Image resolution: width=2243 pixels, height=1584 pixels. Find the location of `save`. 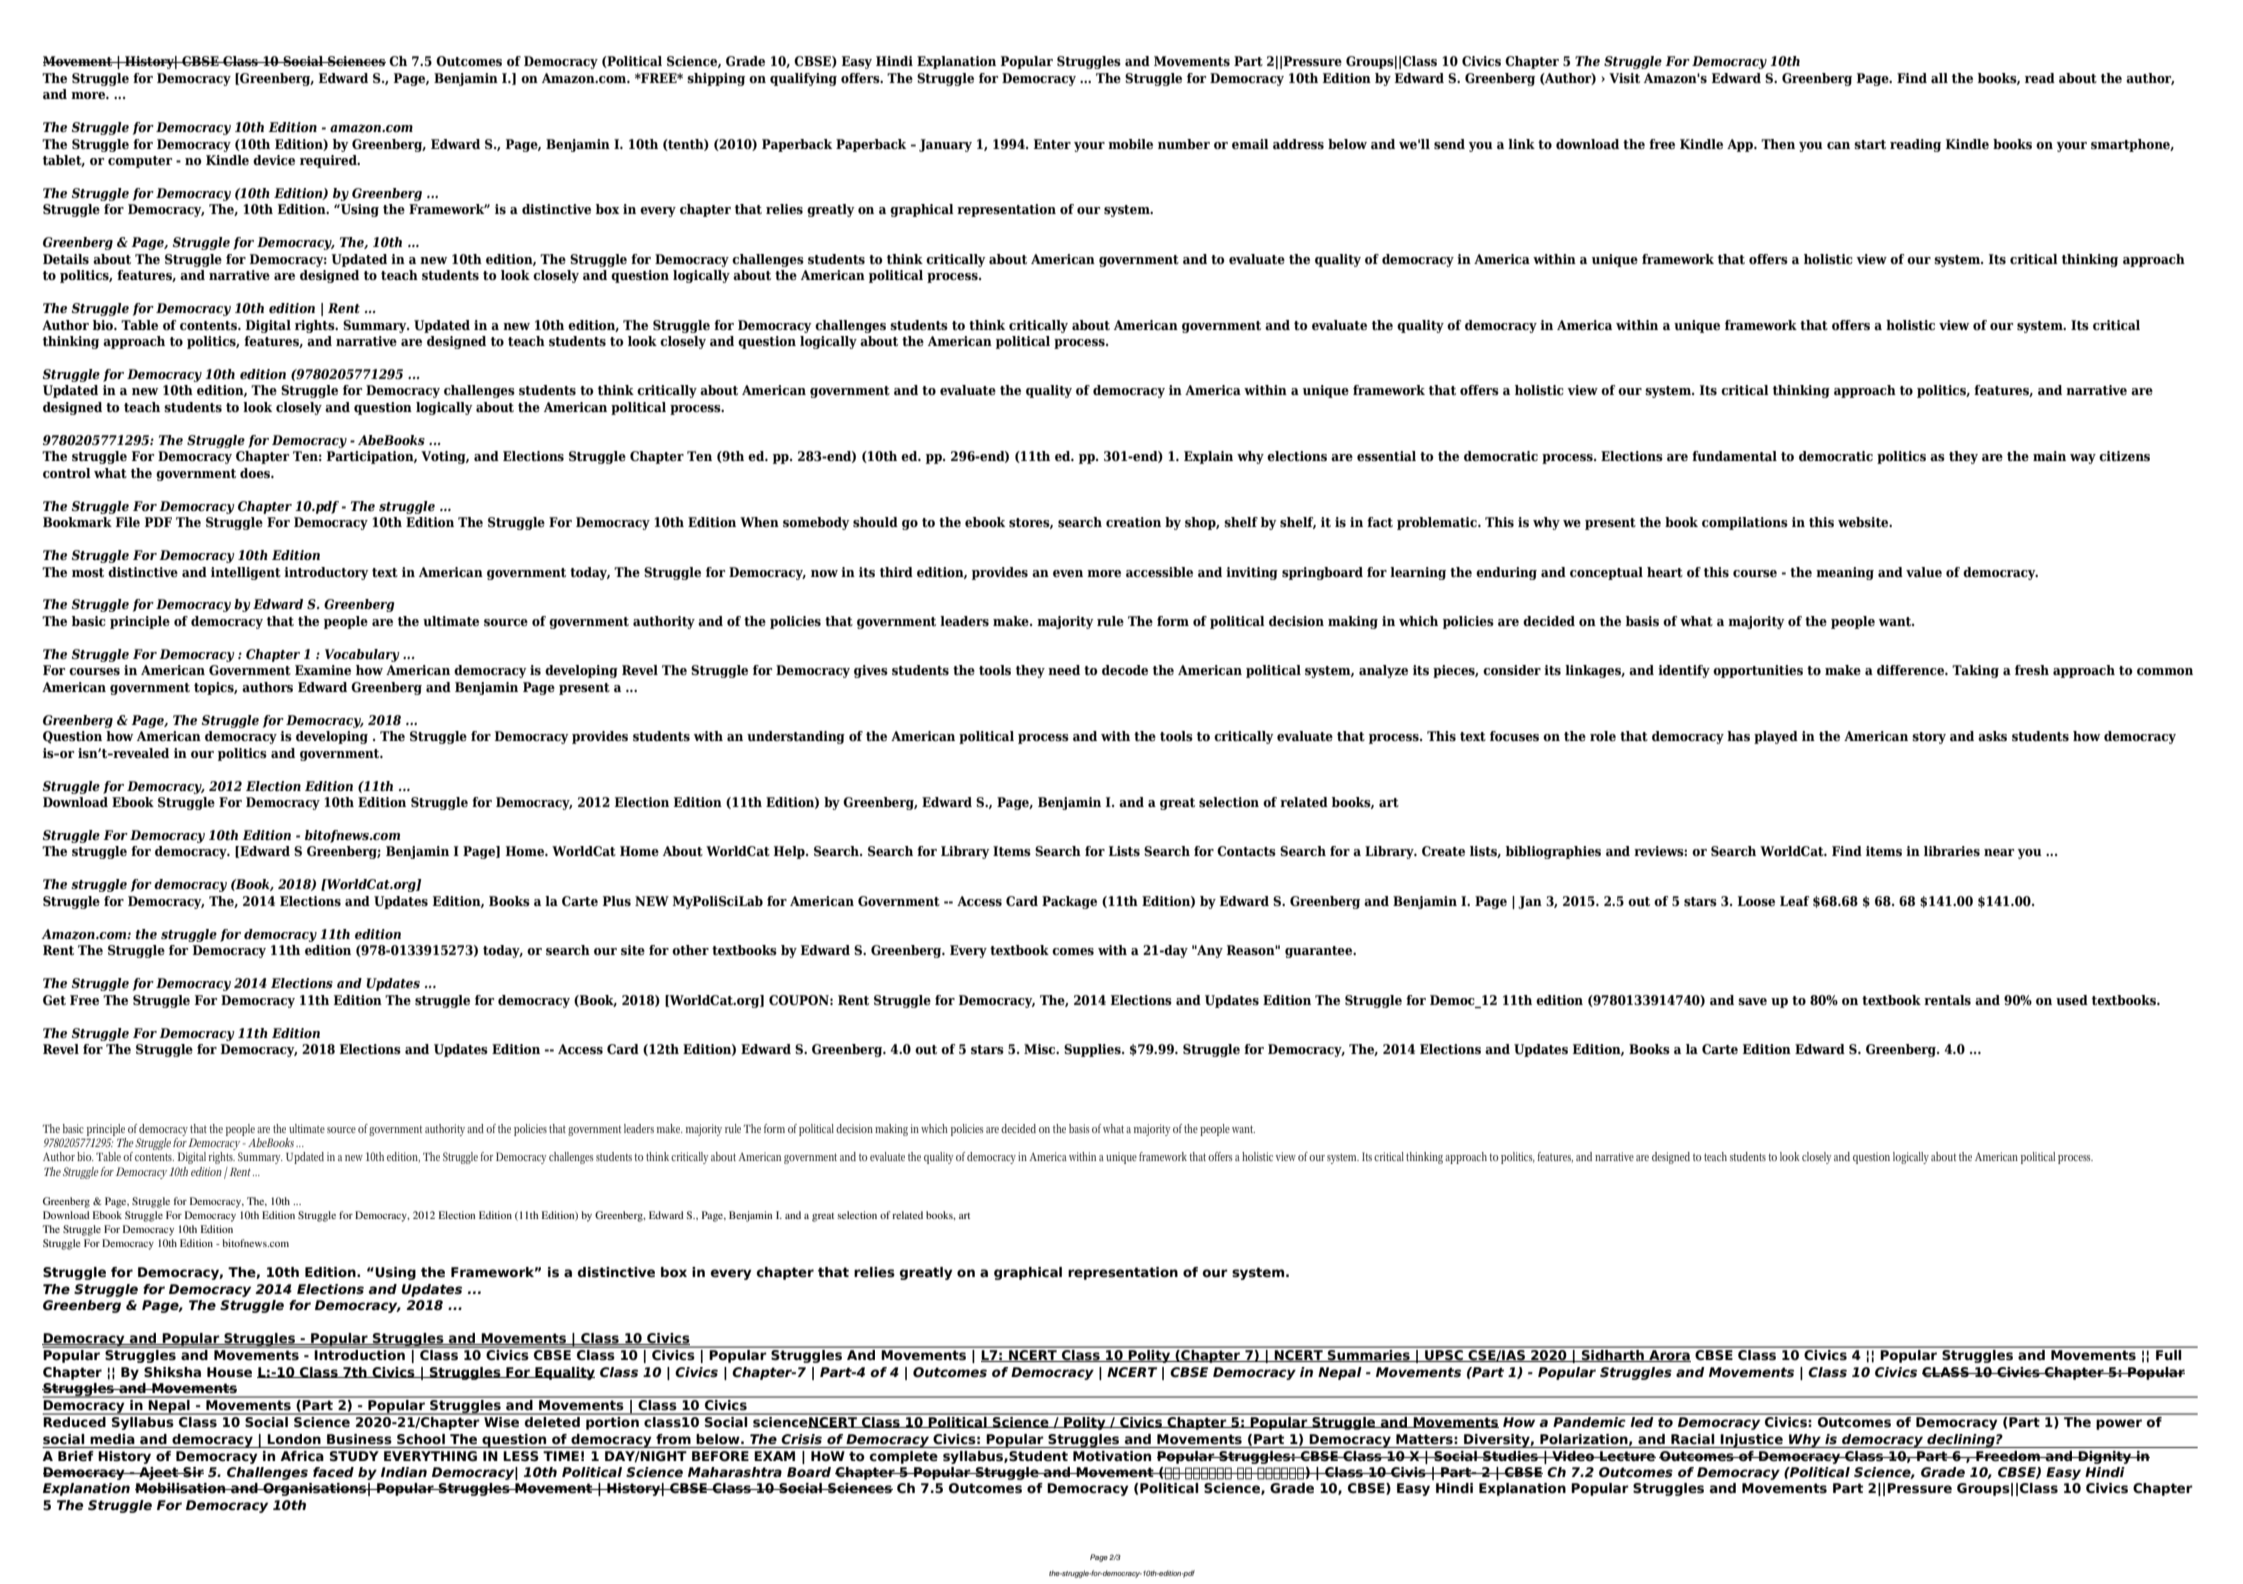

save is located at coordinates (1752, 1002).
